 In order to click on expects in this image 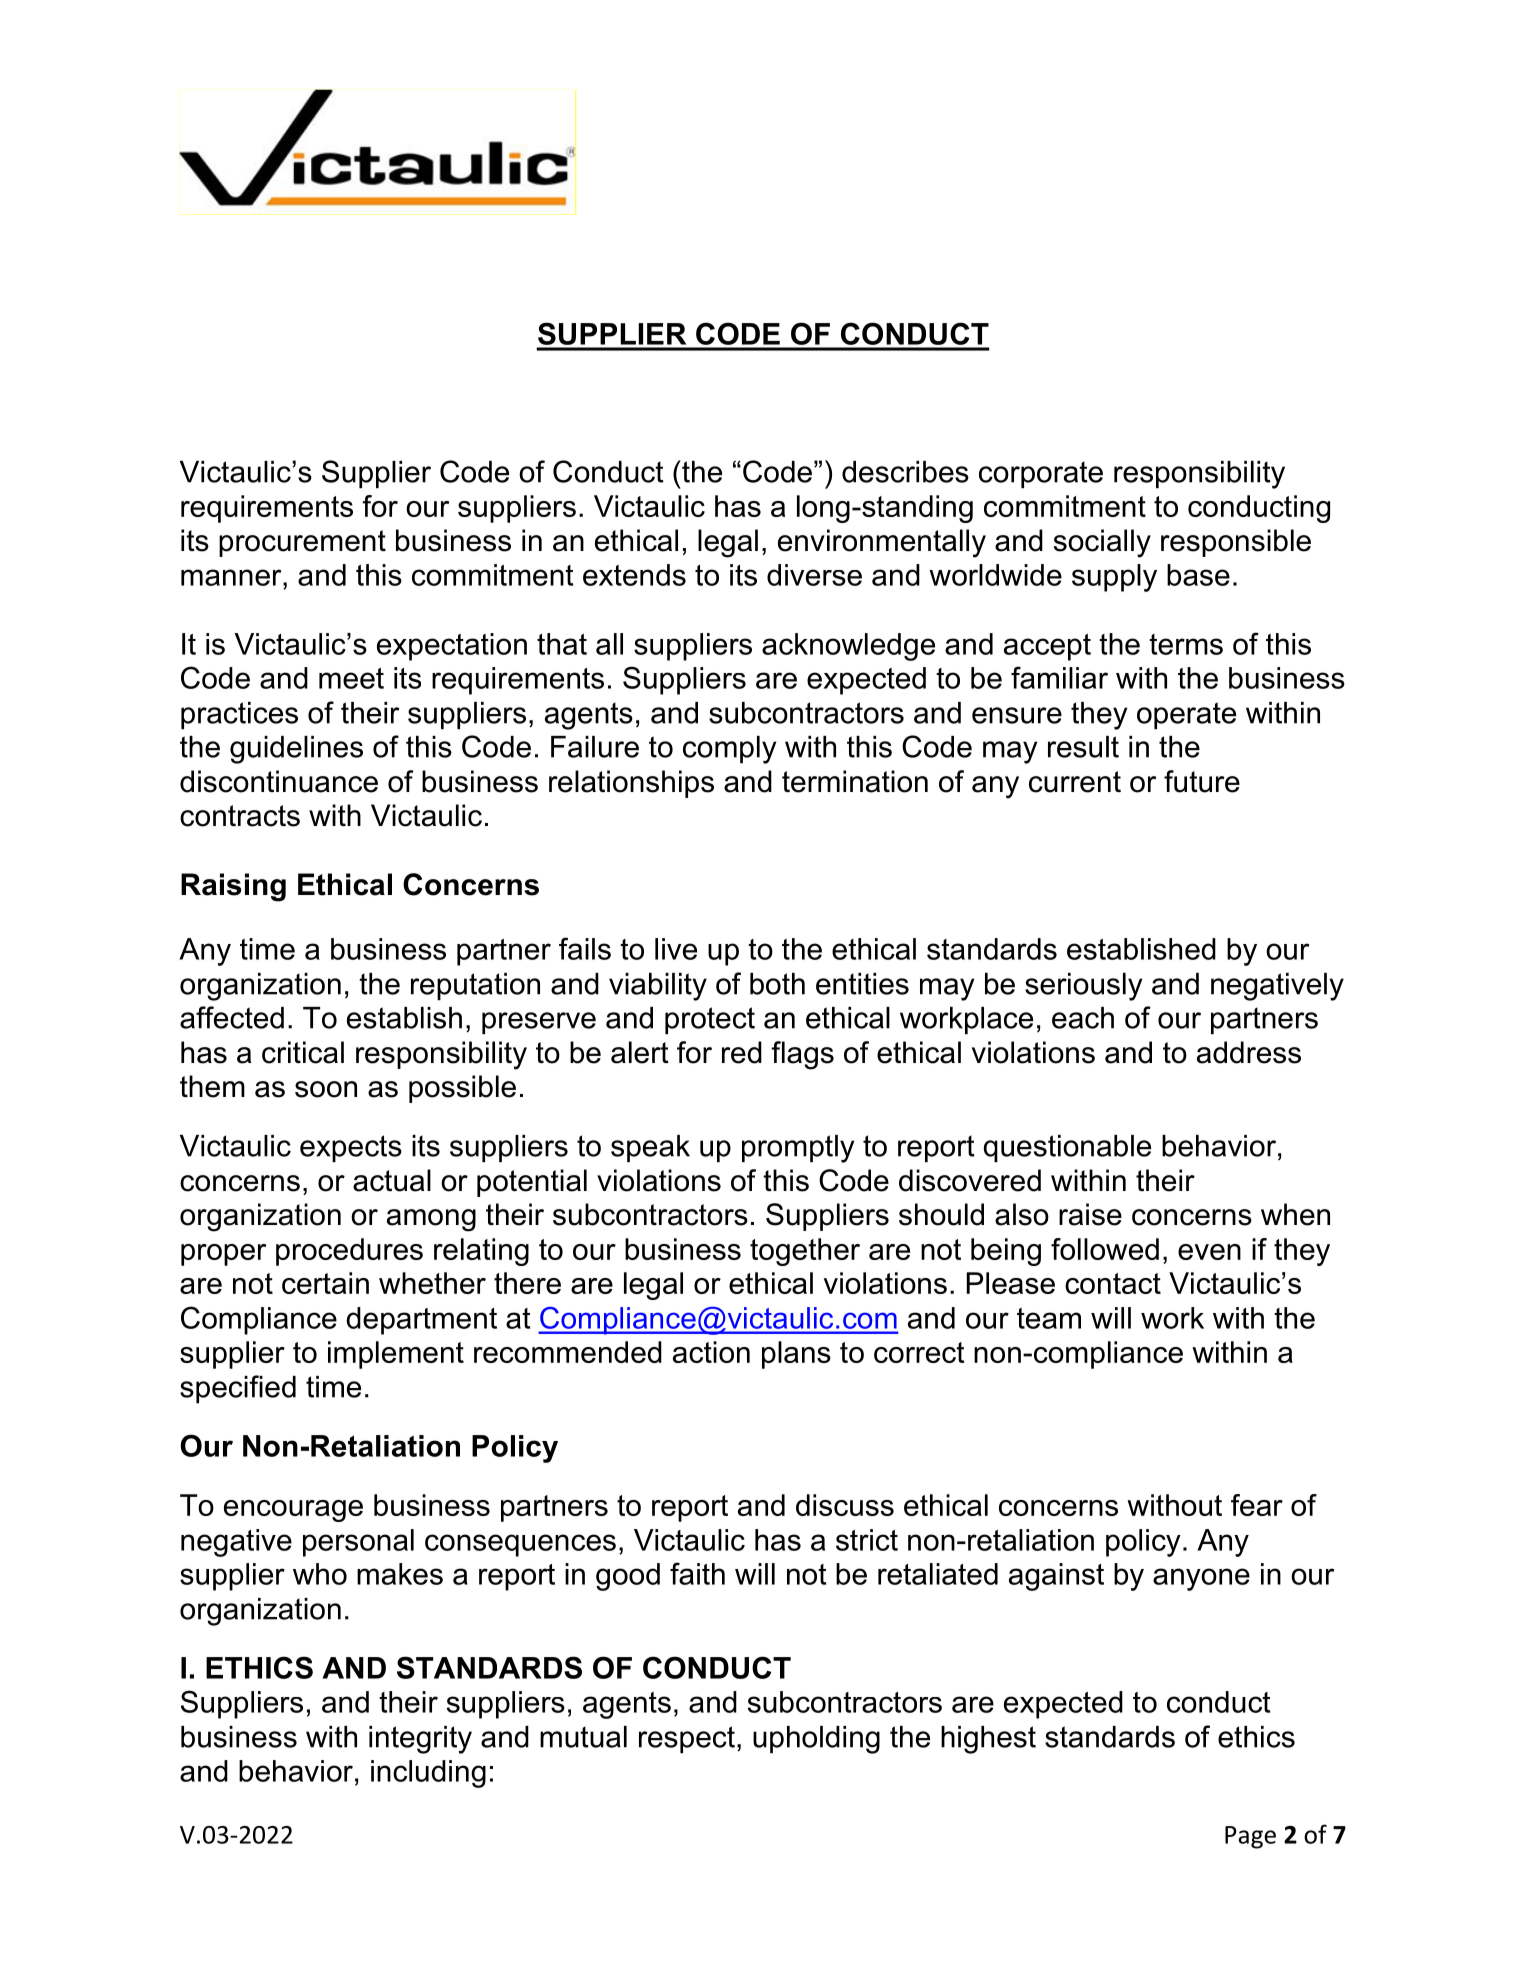, I will do `click(351, 1148)`.
